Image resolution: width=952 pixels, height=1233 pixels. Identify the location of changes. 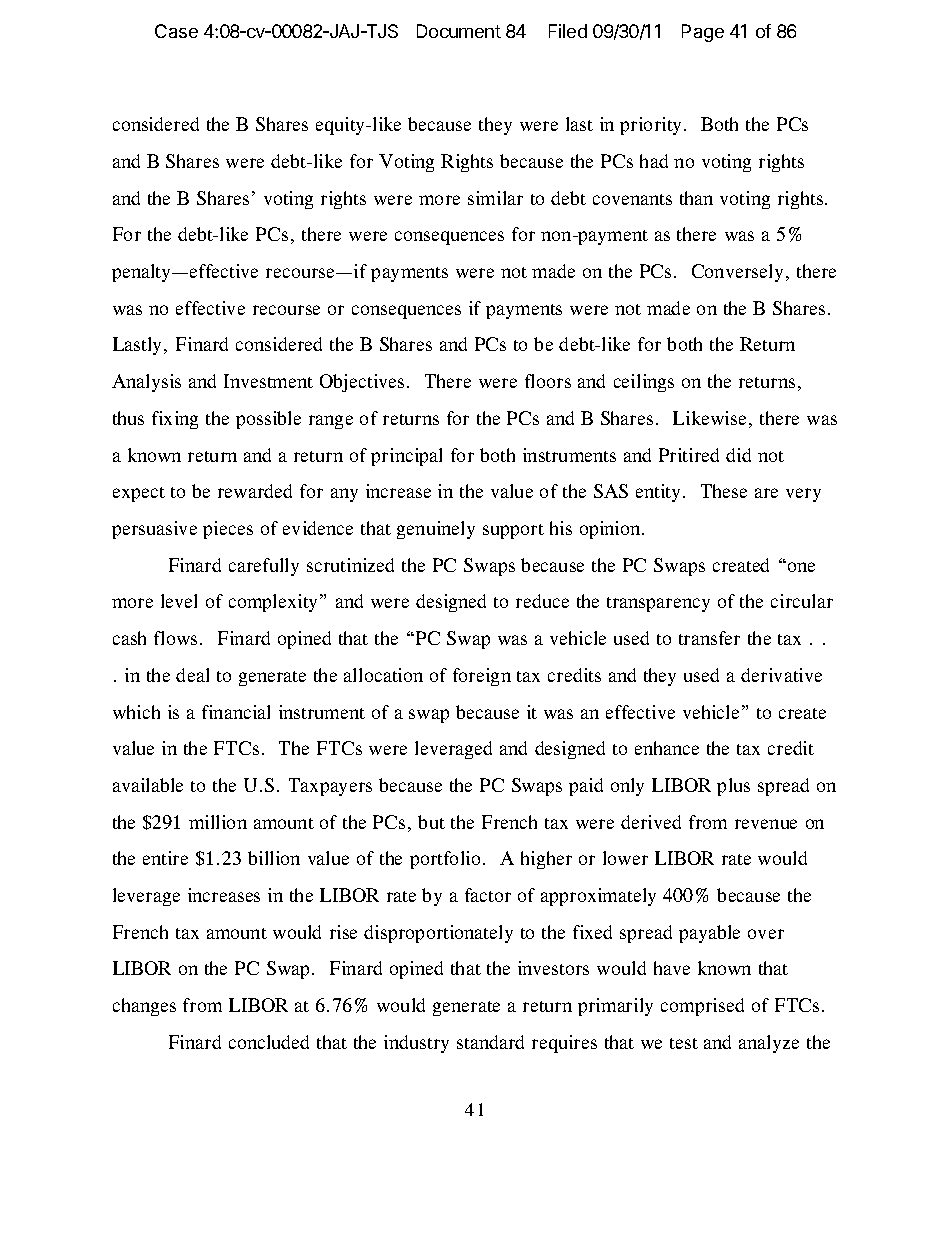
(144, 1007).
